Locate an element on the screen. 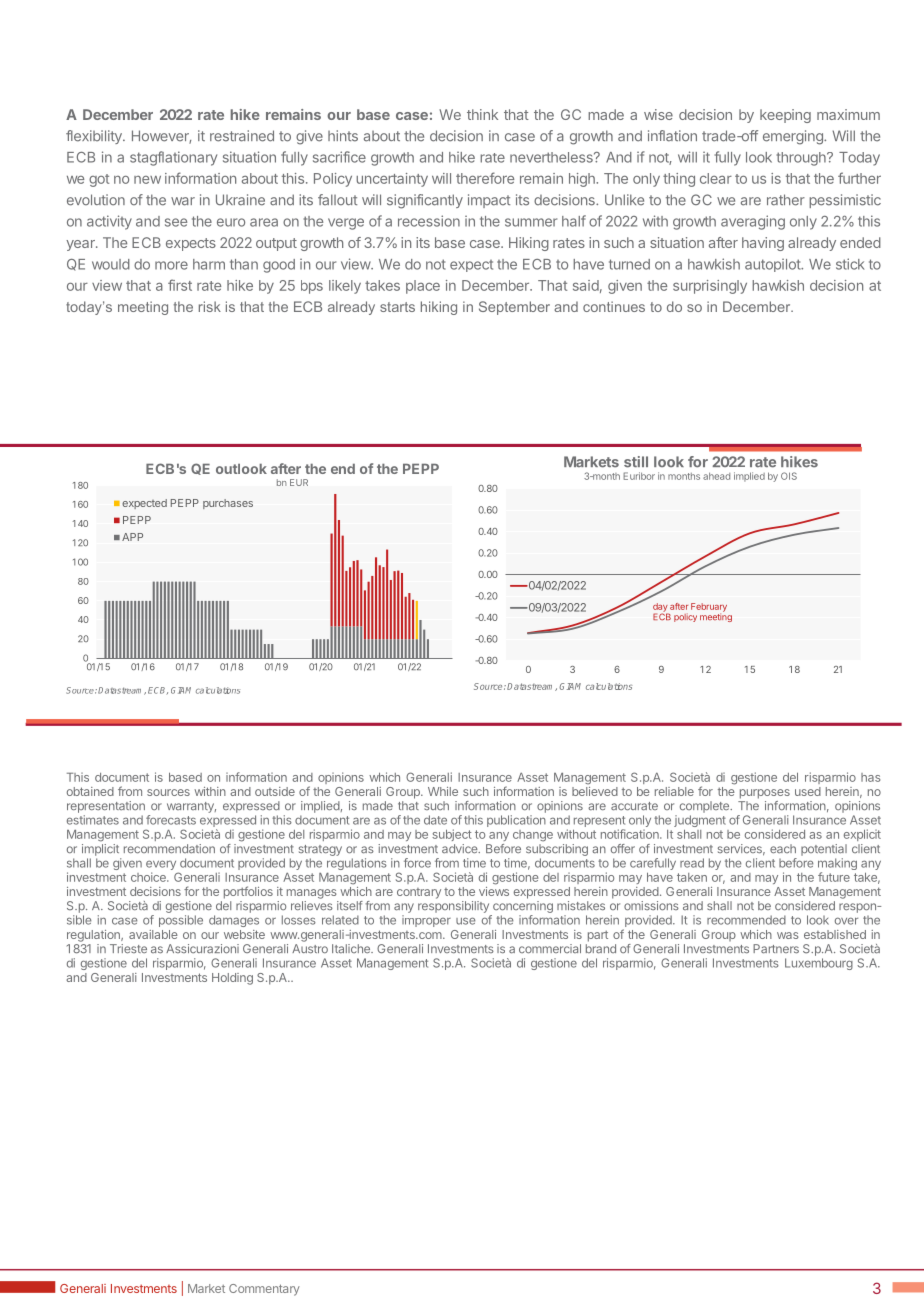 This screenshot has height=1308, width=924. Luxembourg is located at coordinates (819, 964).
